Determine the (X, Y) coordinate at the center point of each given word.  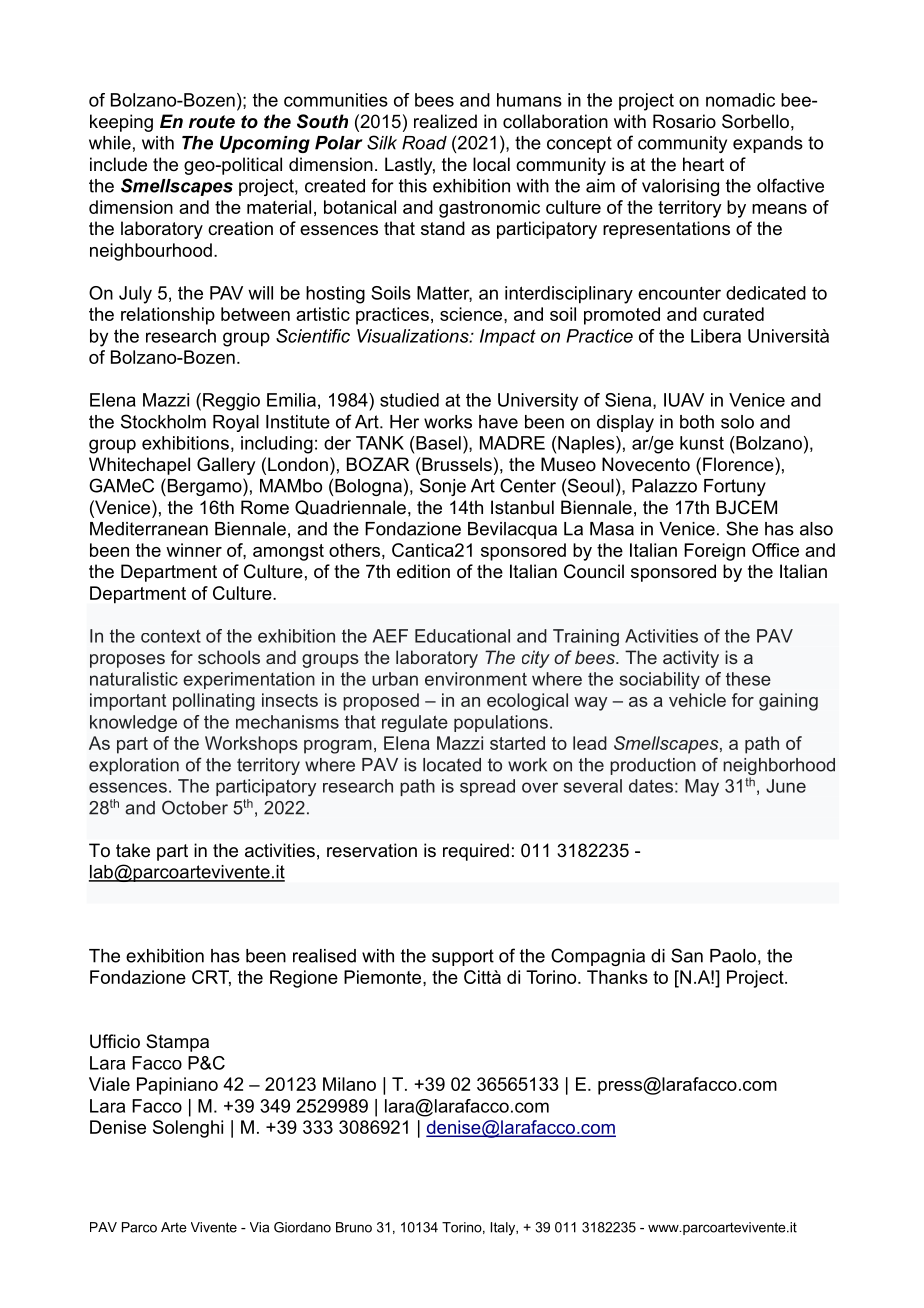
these (748, 679)
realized (445, 121)
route (212, 122)
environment (476, 679)
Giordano (302, 1227)
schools (229, 657)
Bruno (354, 1227)
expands (768, 144)
